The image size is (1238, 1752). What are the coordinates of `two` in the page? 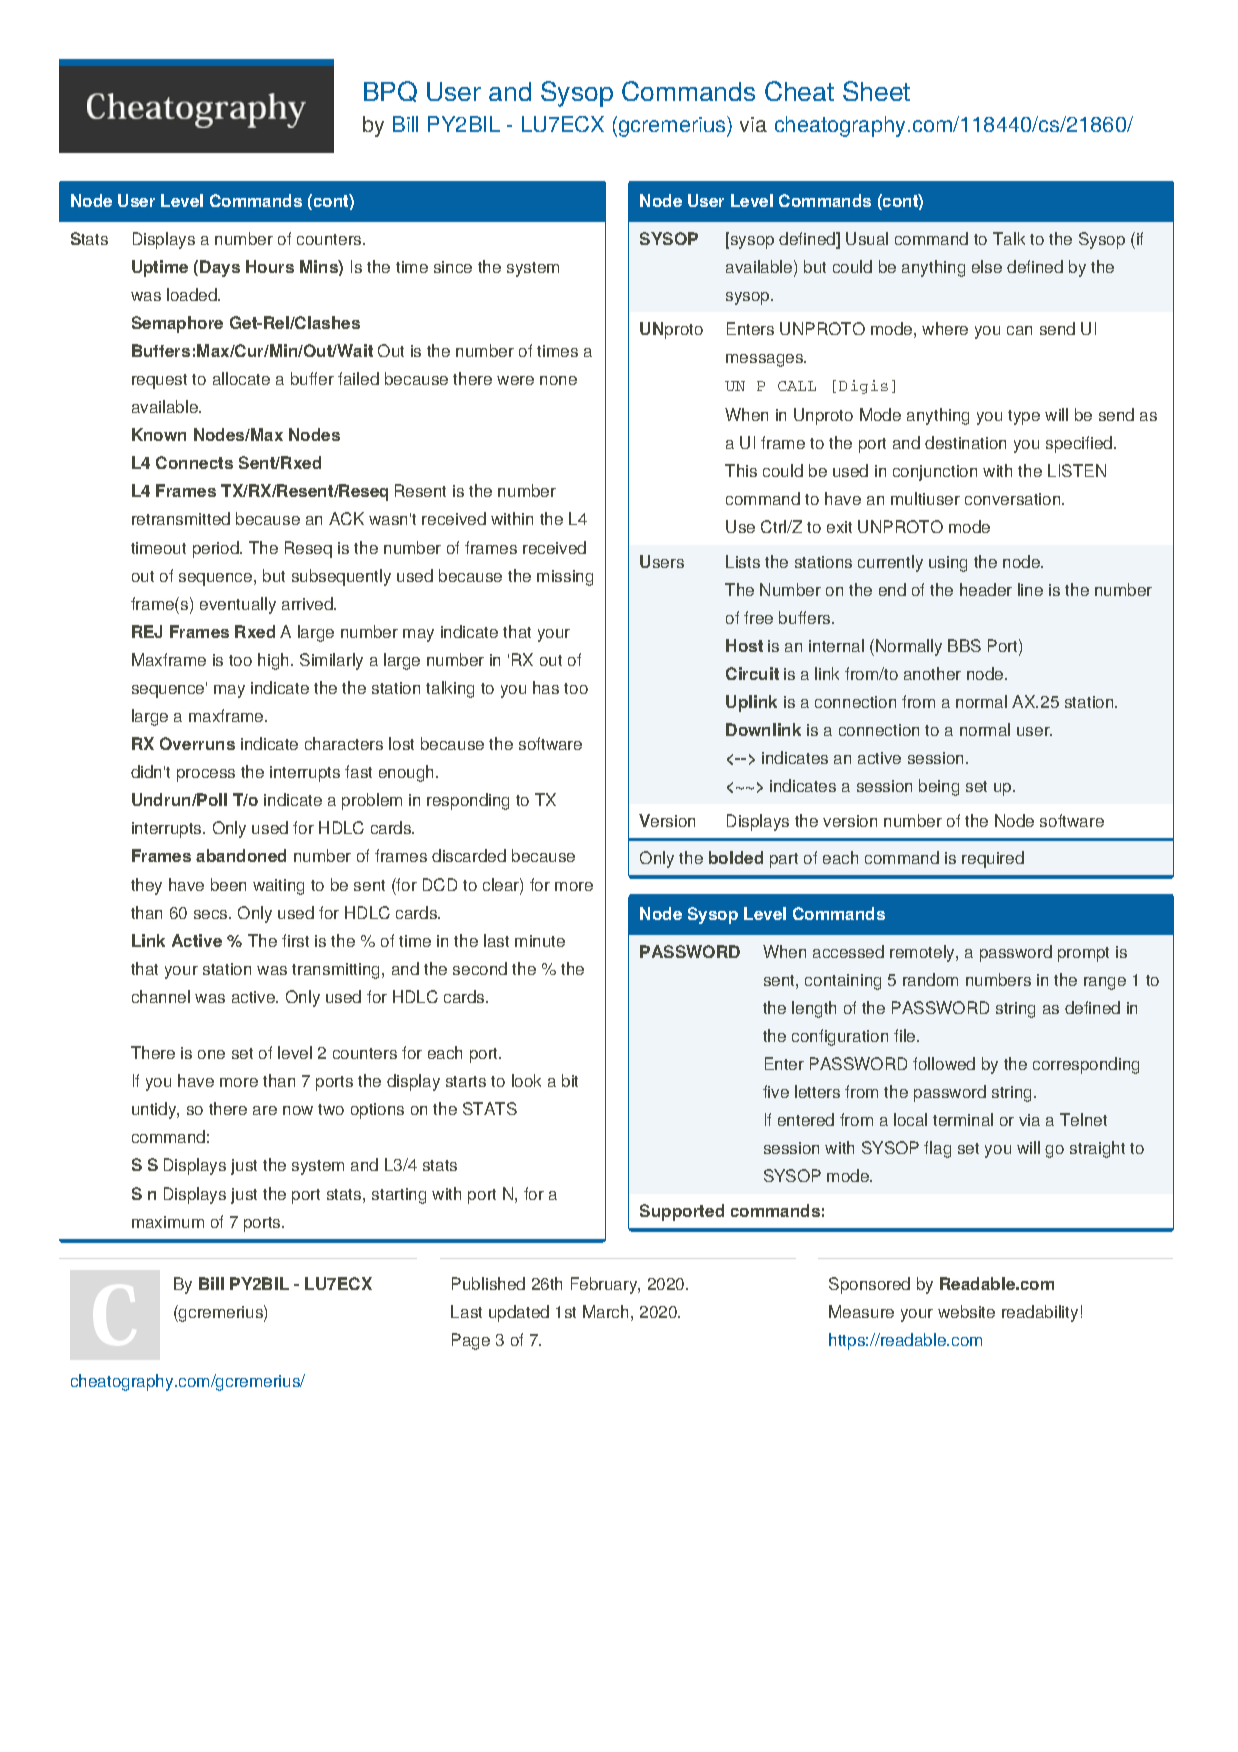 It's located at (331, 1109).
